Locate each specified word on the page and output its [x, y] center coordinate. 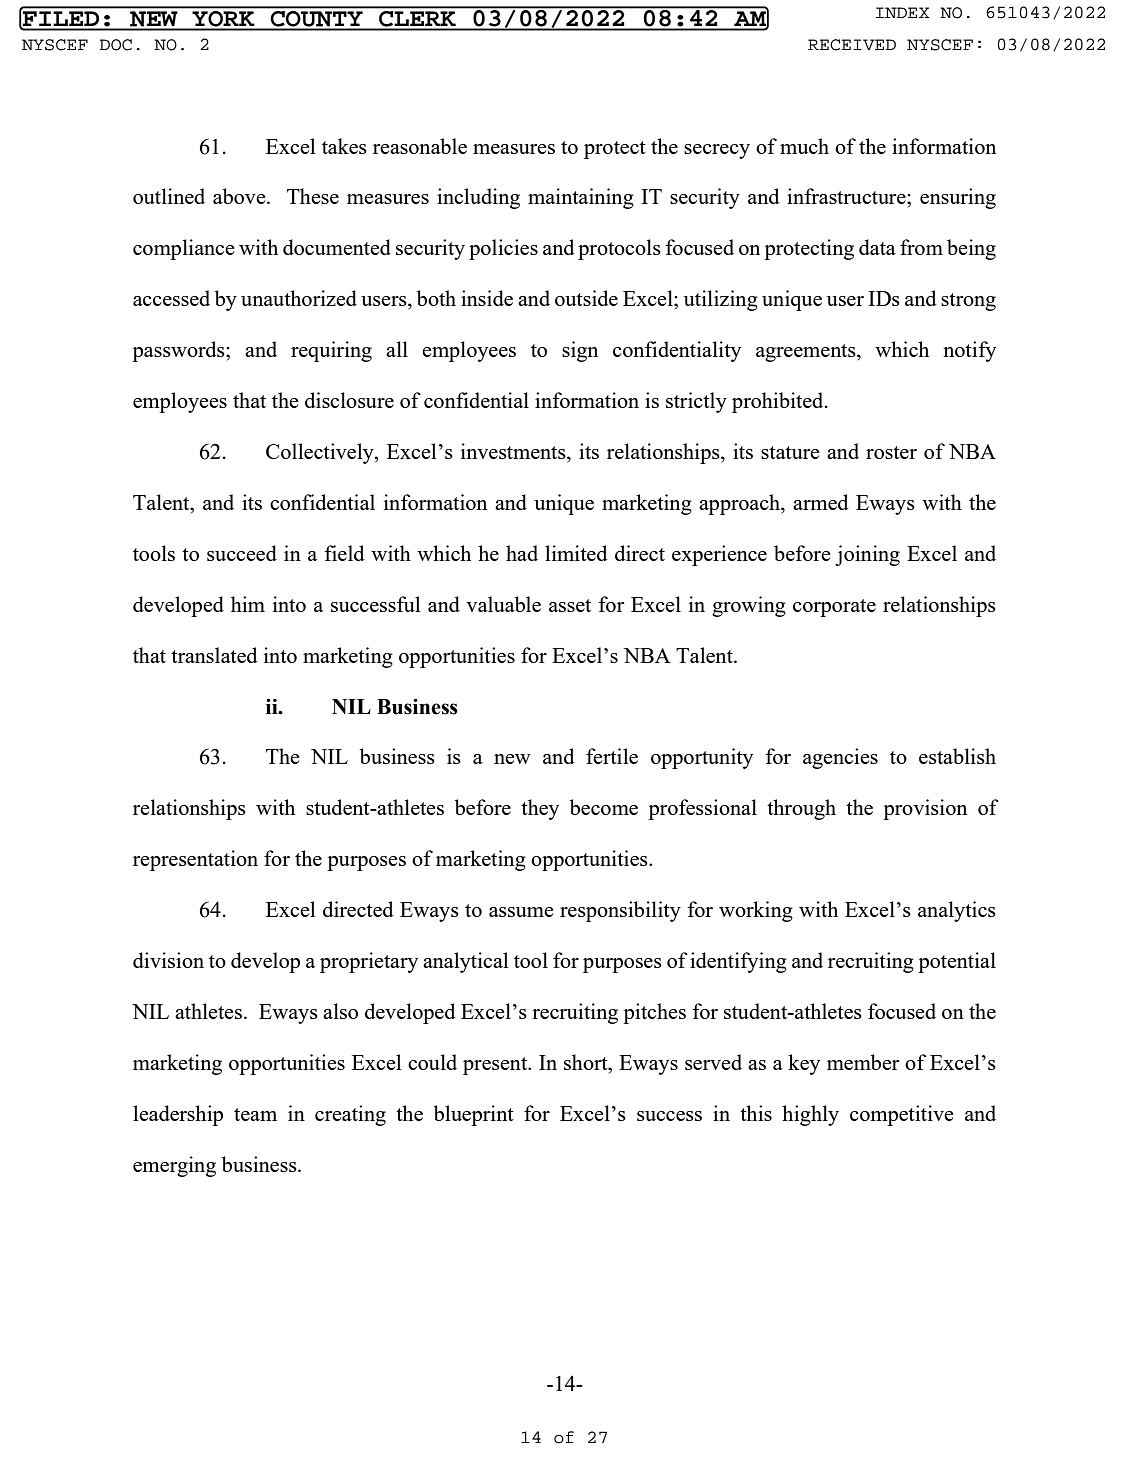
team [255, 1114]
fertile [612, 756]
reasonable [420, 146]
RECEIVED [852, 45]
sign [580, 351]
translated [214, 655]
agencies [840, 758]
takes [344, 146]
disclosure [349, 400]
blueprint [474, 1115]
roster [891, 452]
